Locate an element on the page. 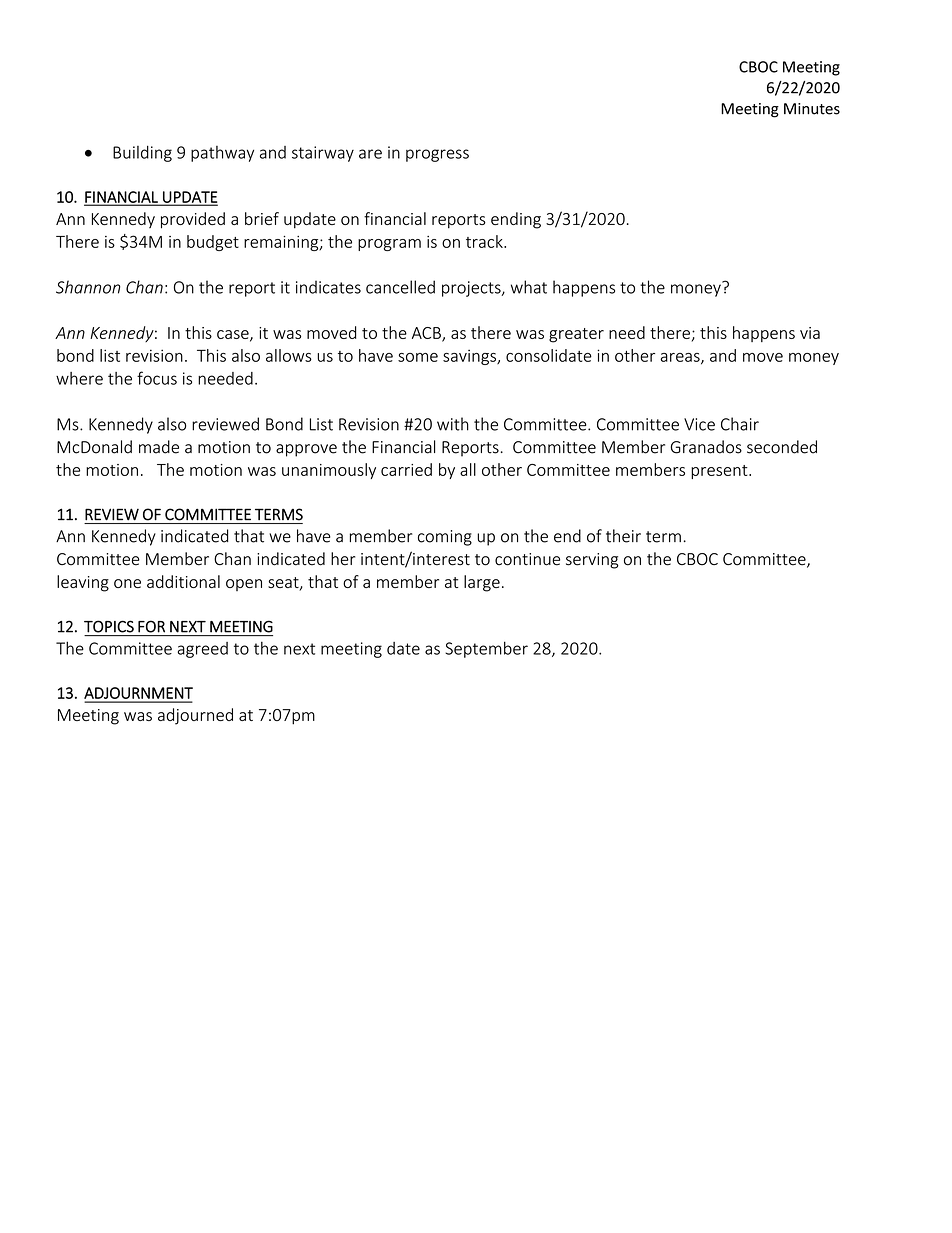 The image size is (952, 1233). Minutes is located at coordinates (812, 109).
